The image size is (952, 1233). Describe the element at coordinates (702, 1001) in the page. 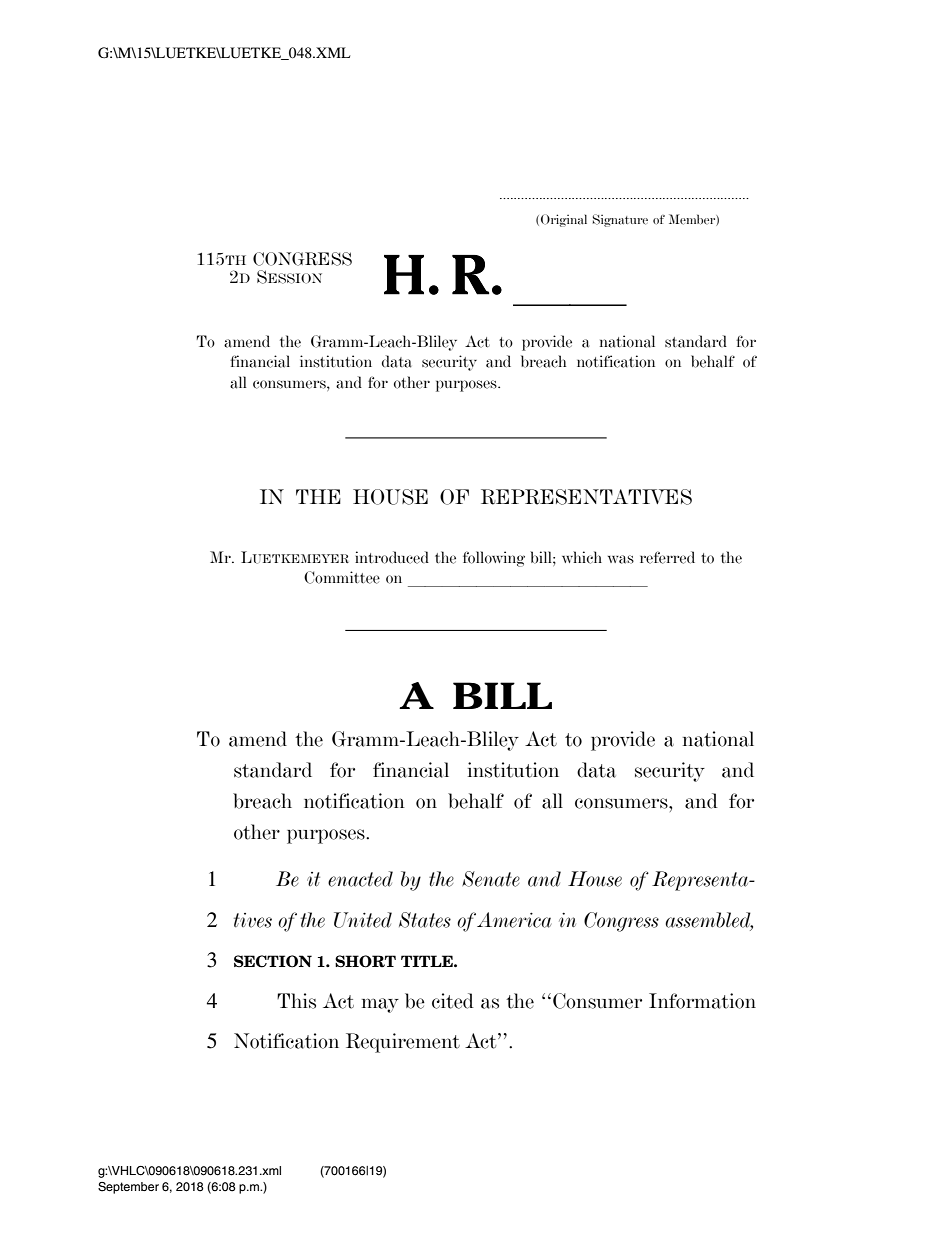

I see `Information` at that location.
